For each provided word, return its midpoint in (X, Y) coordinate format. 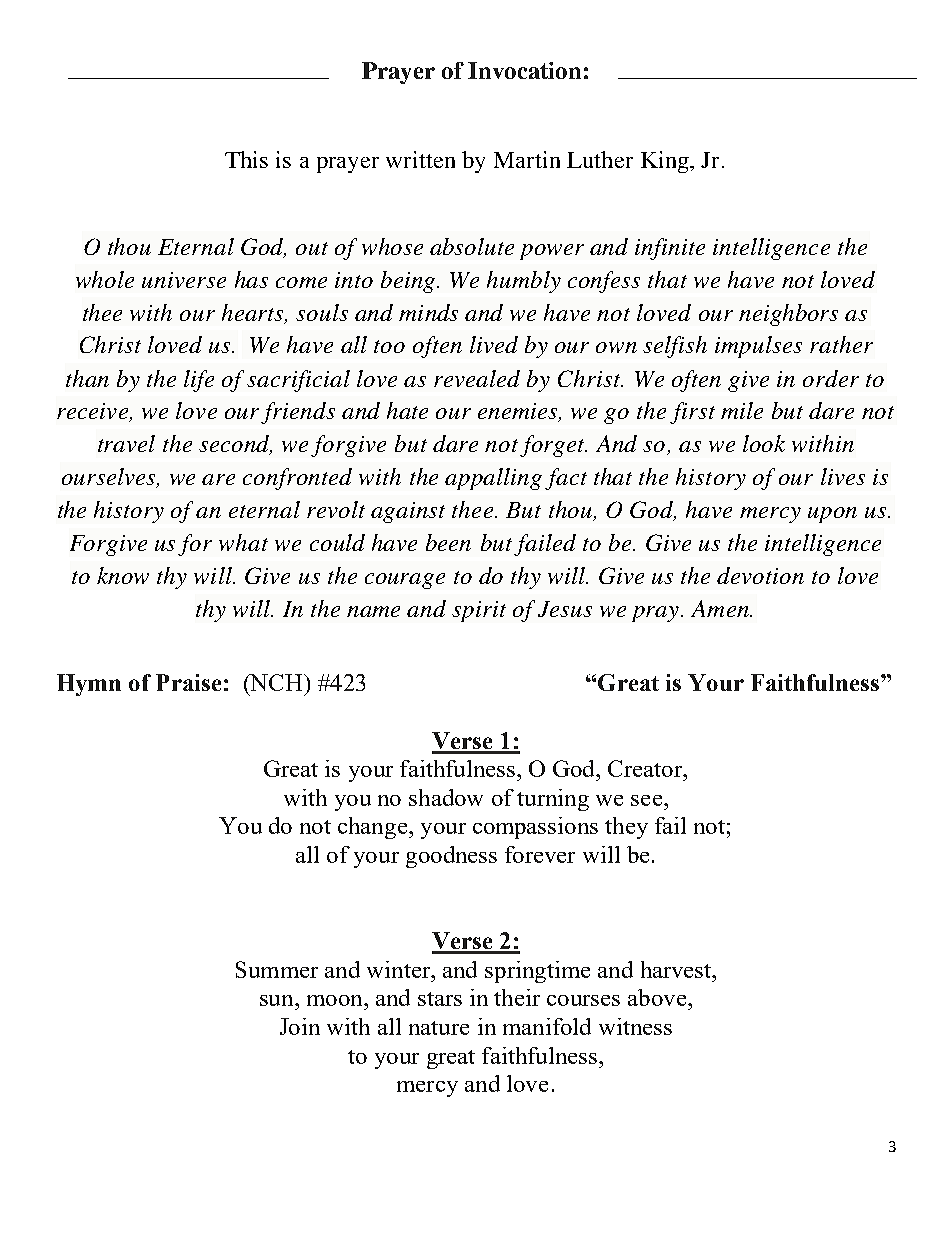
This (246, 159)
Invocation (524, 70)
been (448, 542)
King (666, 162)
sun (278, 1000)
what (243, 542)
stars (440, 999)
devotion (760, 575)
